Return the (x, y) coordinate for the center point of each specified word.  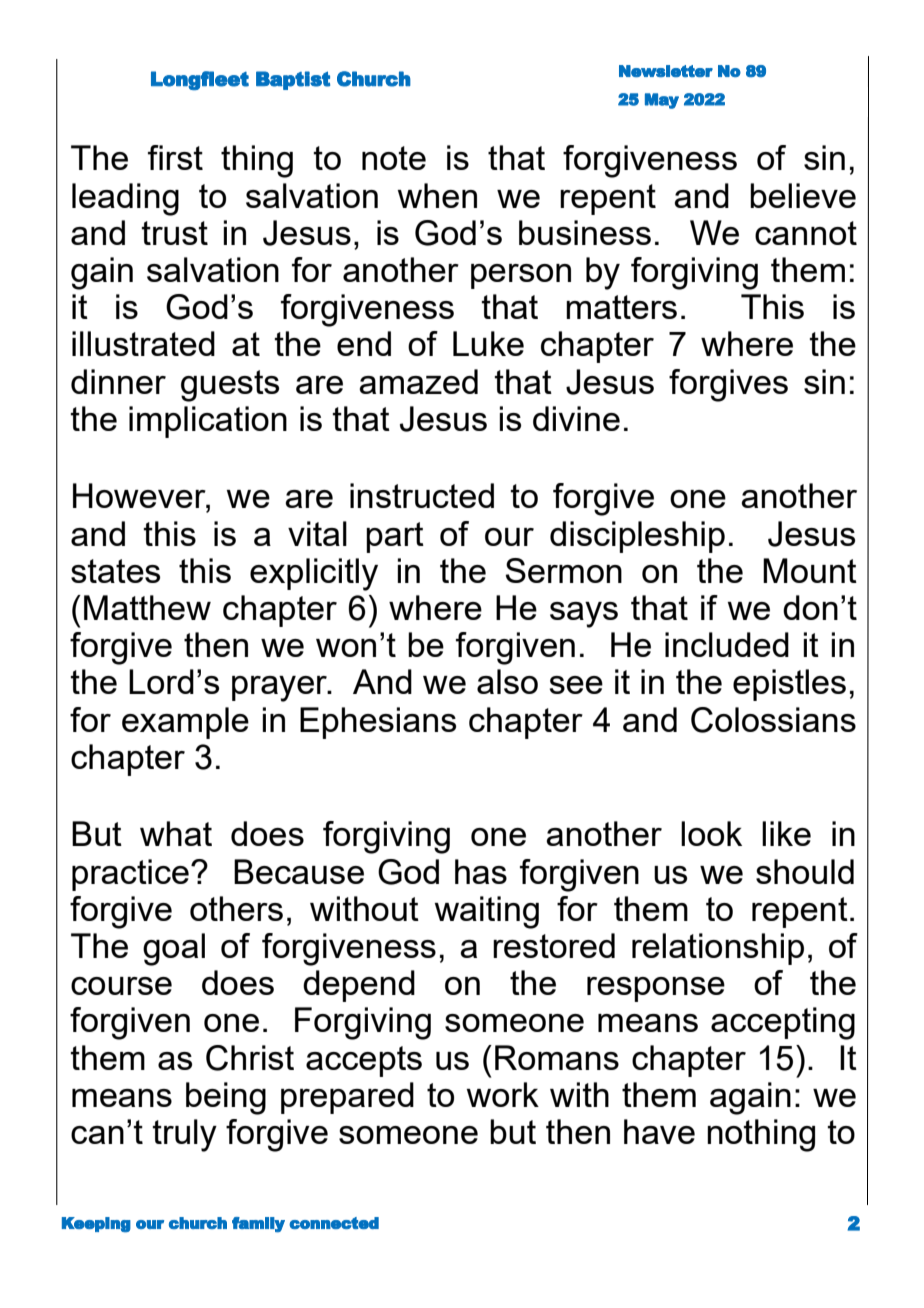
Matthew (147, 607)
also (507, 681)
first (175, 157)
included (727, 644)
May (662, 101)
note (394, 158)
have (659, 1131)
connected (334, 1223)
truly (184, 1135)
